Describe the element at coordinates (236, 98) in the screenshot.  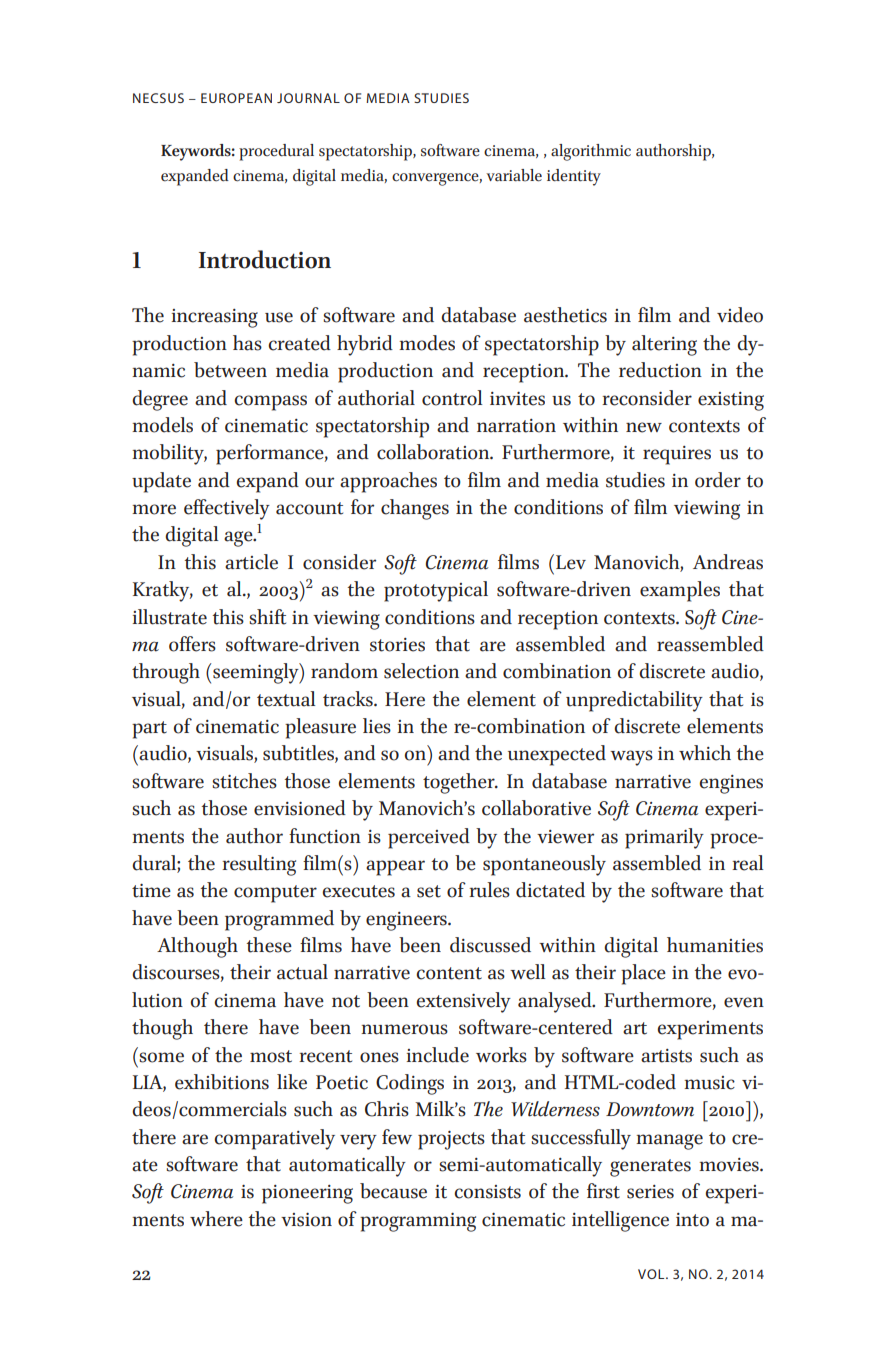
I see `EUROPEAN` at that location.
